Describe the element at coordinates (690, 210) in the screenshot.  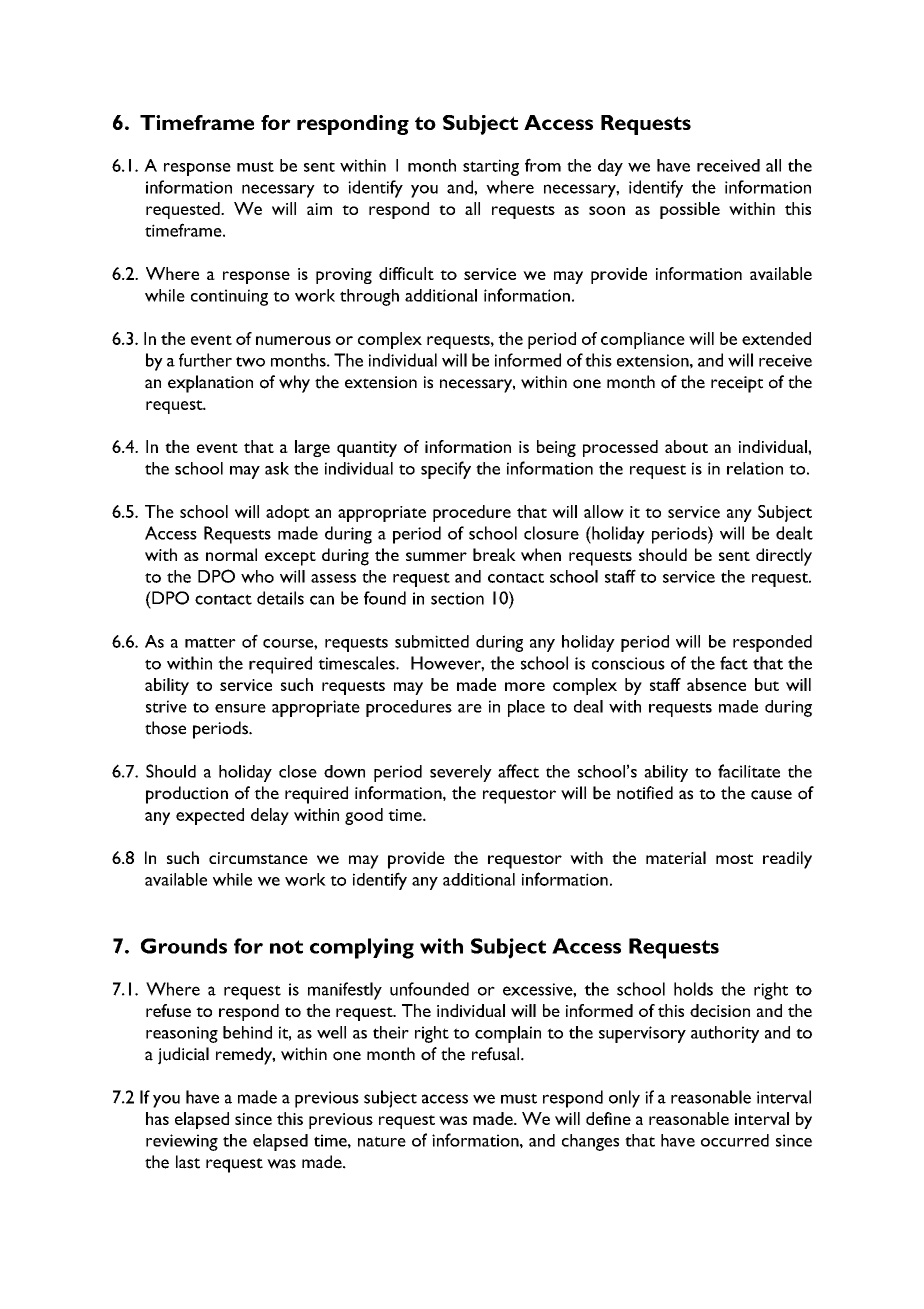
I see `possible` at that location.
